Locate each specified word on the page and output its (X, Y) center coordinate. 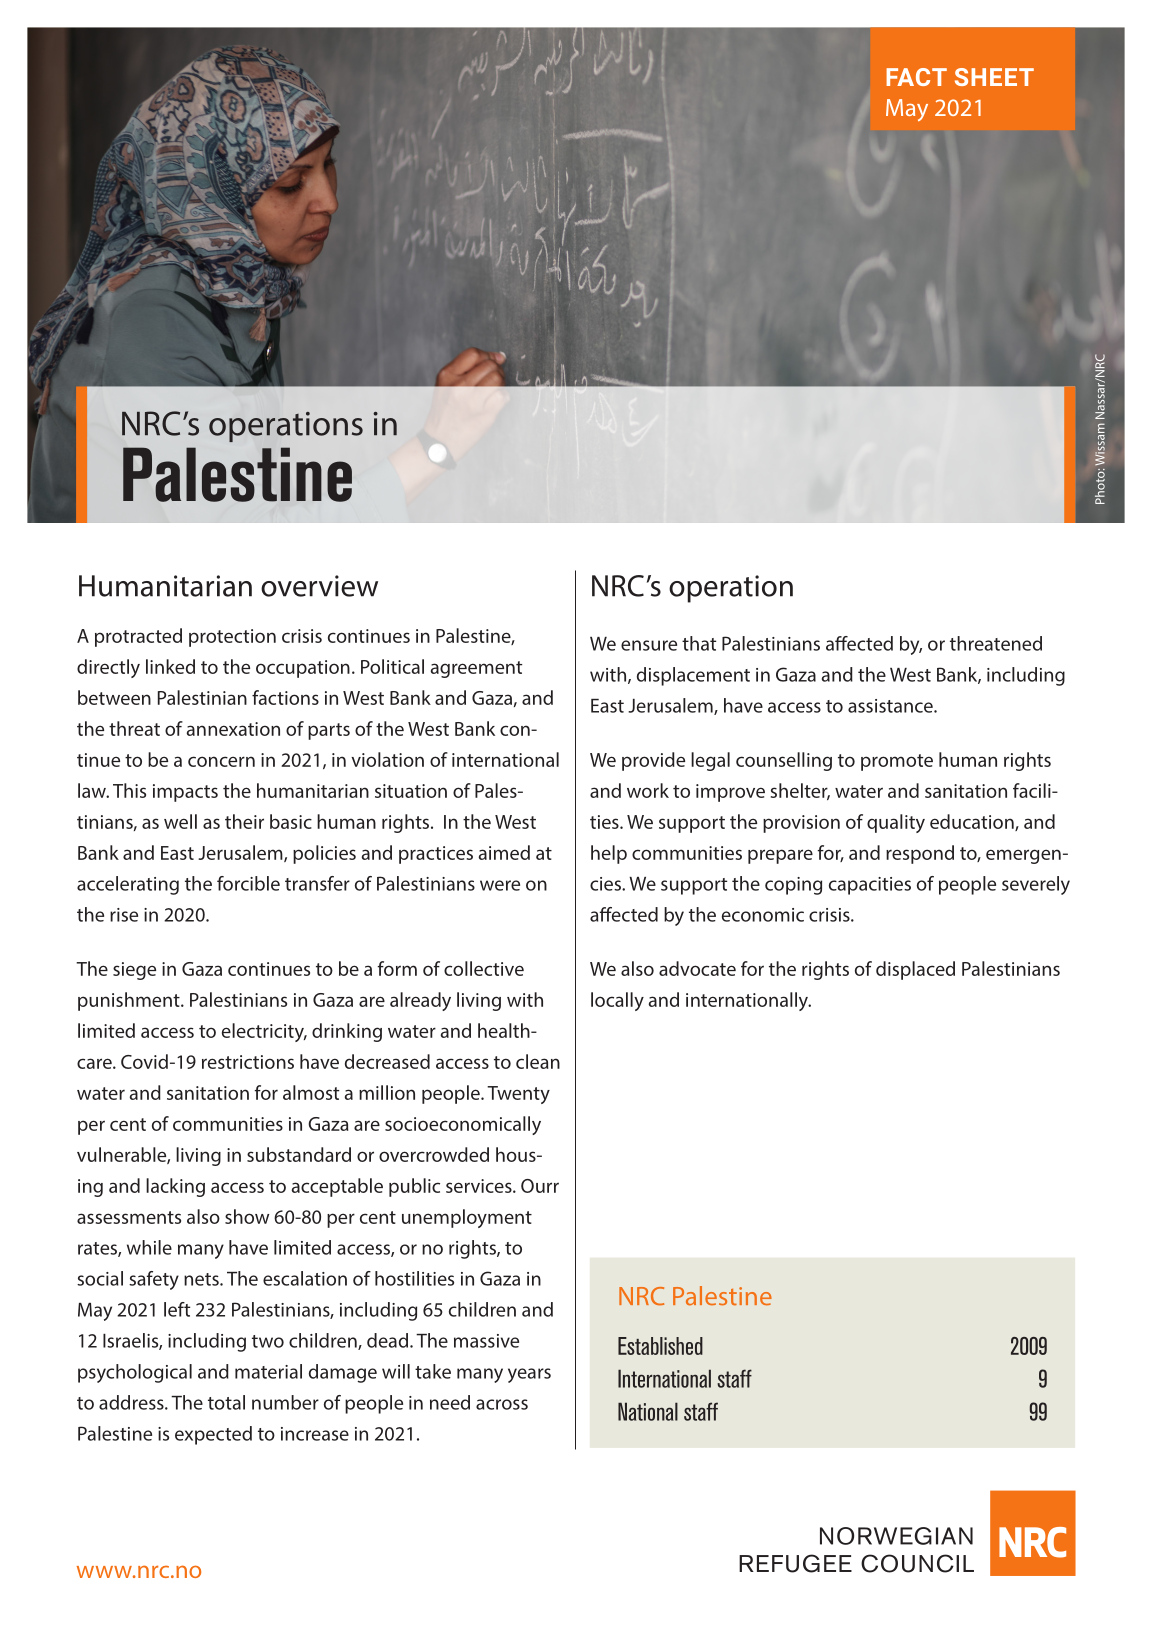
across (502, 1404)
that (699, 643)
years (529, 1375)
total (226, 1402)
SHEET (994, 77)
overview (319, 586)
